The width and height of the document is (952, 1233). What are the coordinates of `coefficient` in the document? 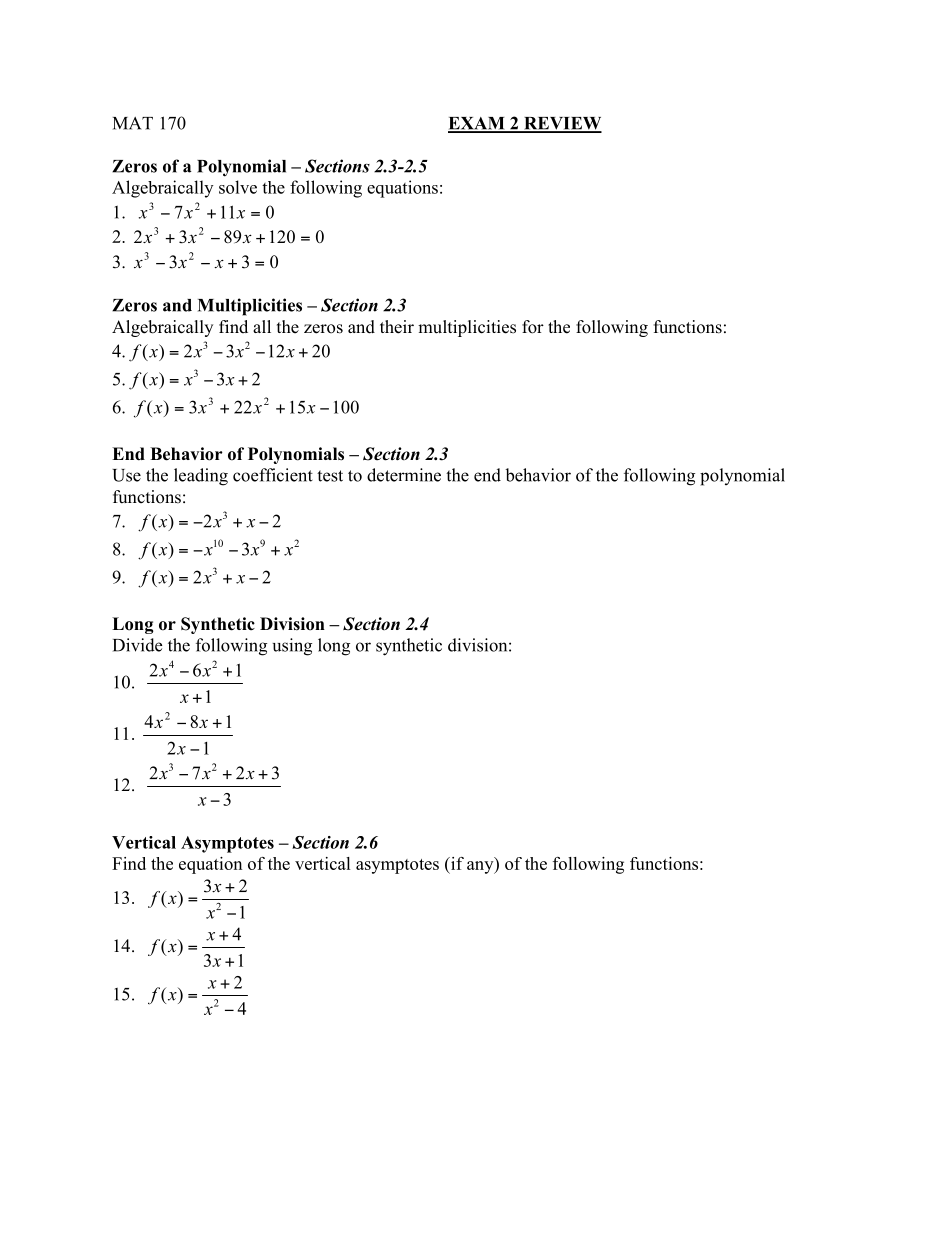 It's located at (273, 475).
